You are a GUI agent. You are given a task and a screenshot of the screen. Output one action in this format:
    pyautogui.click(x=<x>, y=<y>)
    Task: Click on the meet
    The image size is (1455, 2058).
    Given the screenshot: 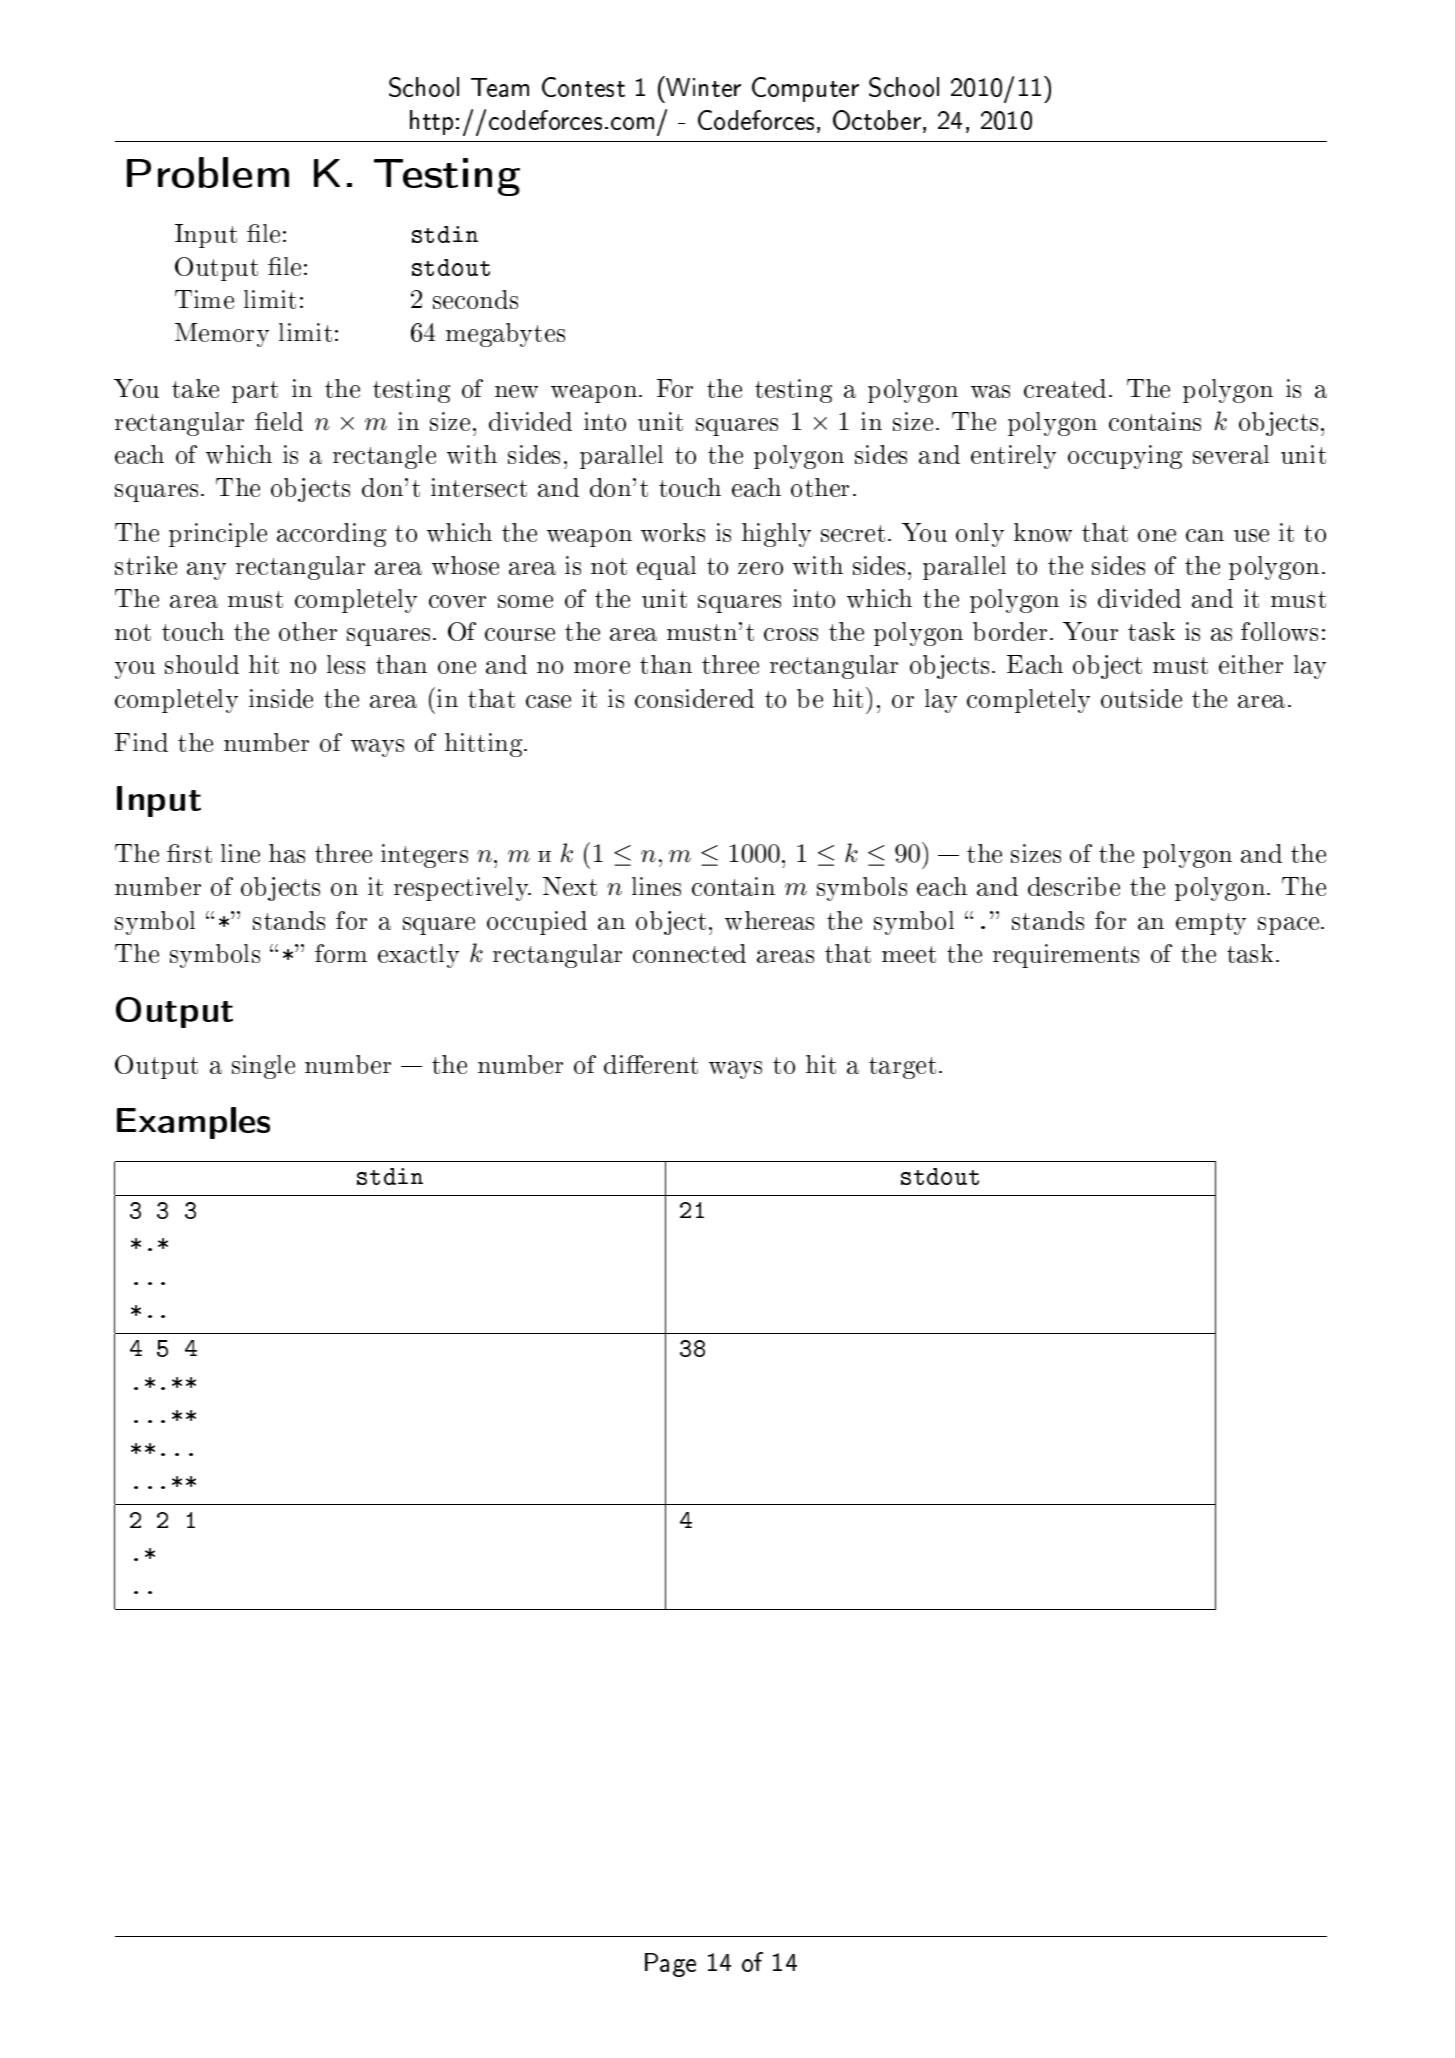 What is the action you would take?
    pyautogui.click(x=909, y=954)
